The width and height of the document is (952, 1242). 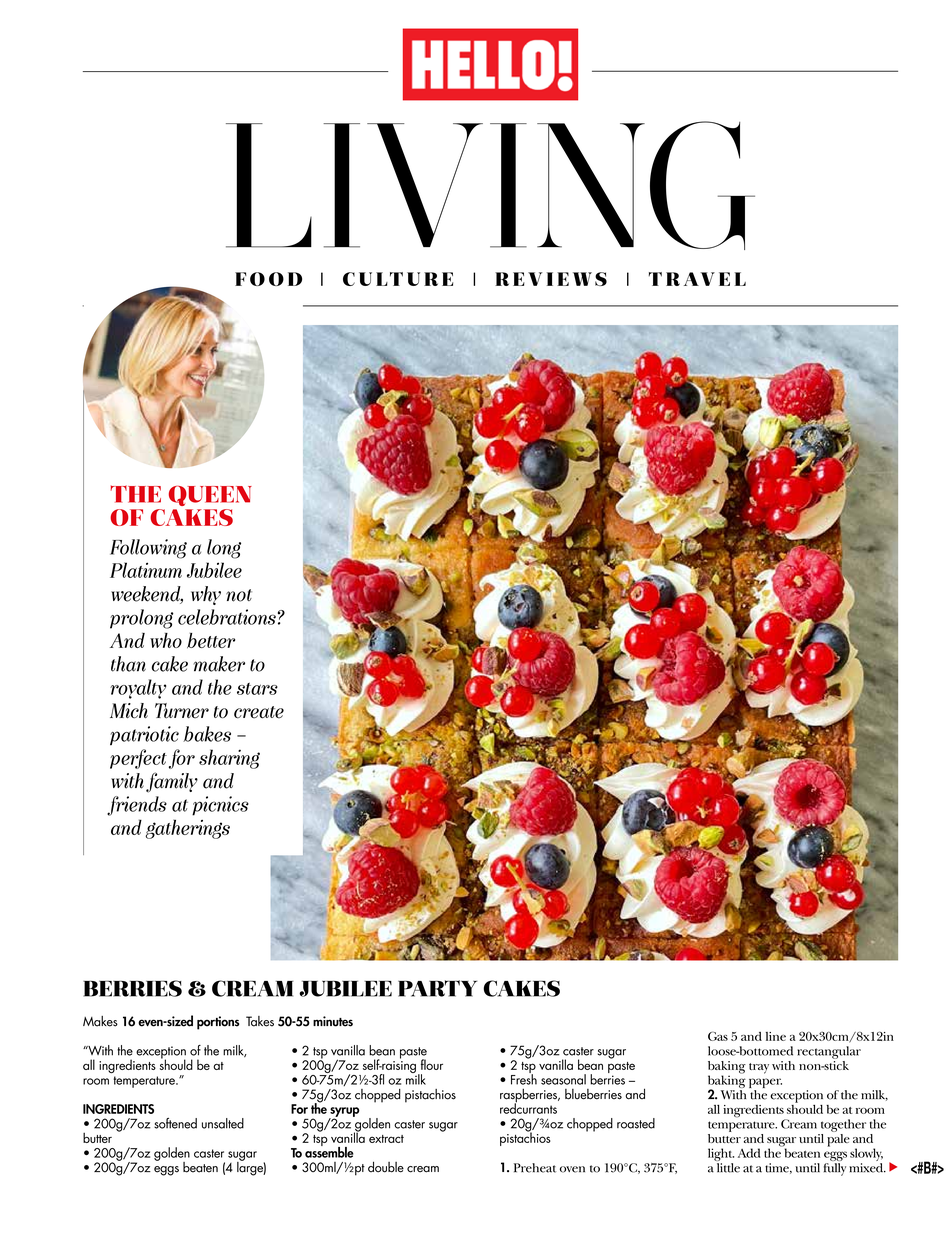 I want to click on stars, so click(x=257, y=689).
